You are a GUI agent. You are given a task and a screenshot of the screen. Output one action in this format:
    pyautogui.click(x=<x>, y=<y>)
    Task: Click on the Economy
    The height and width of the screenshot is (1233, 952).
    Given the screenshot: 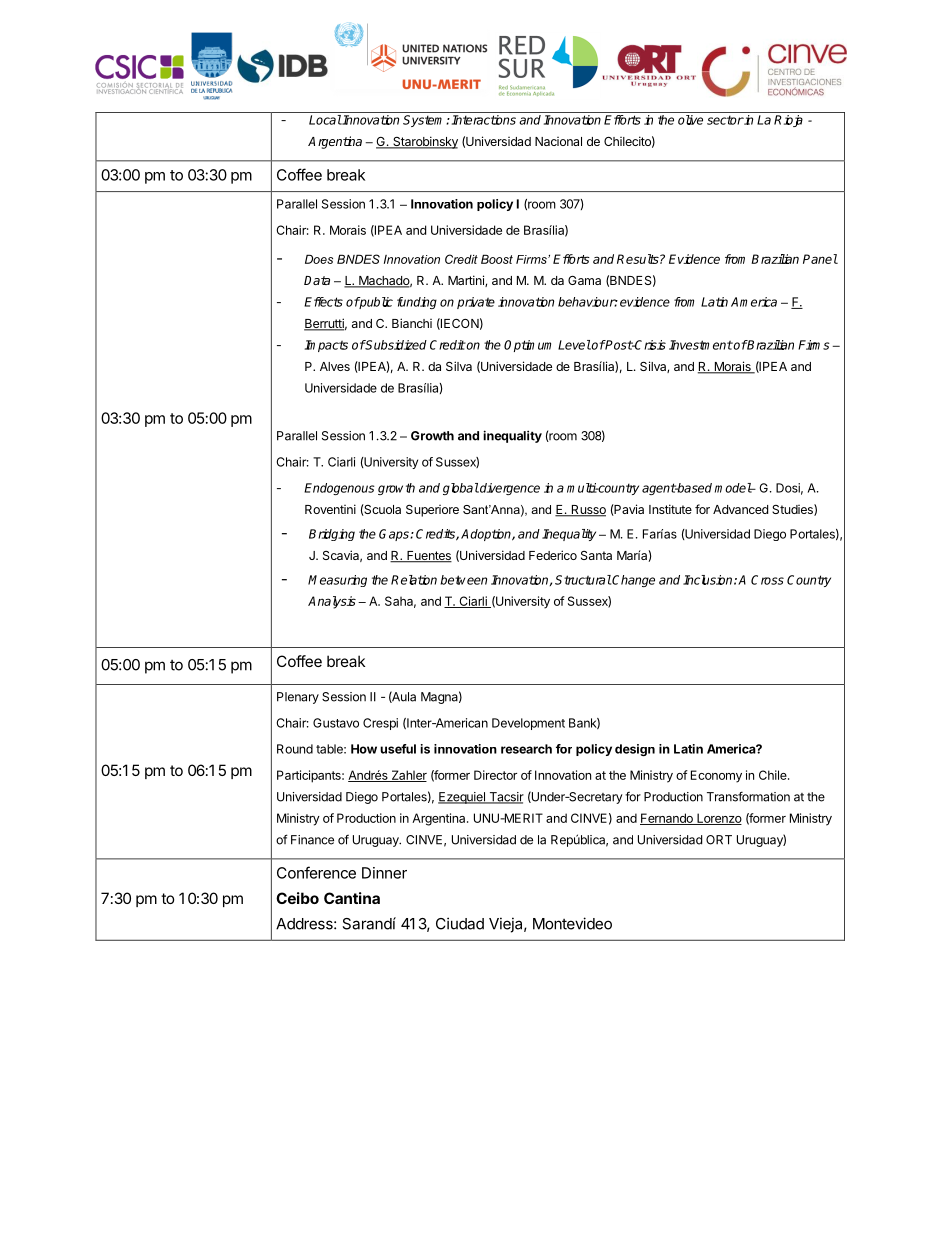 What is the action you would take?
    pyautogui.click(x=716, y=776)
